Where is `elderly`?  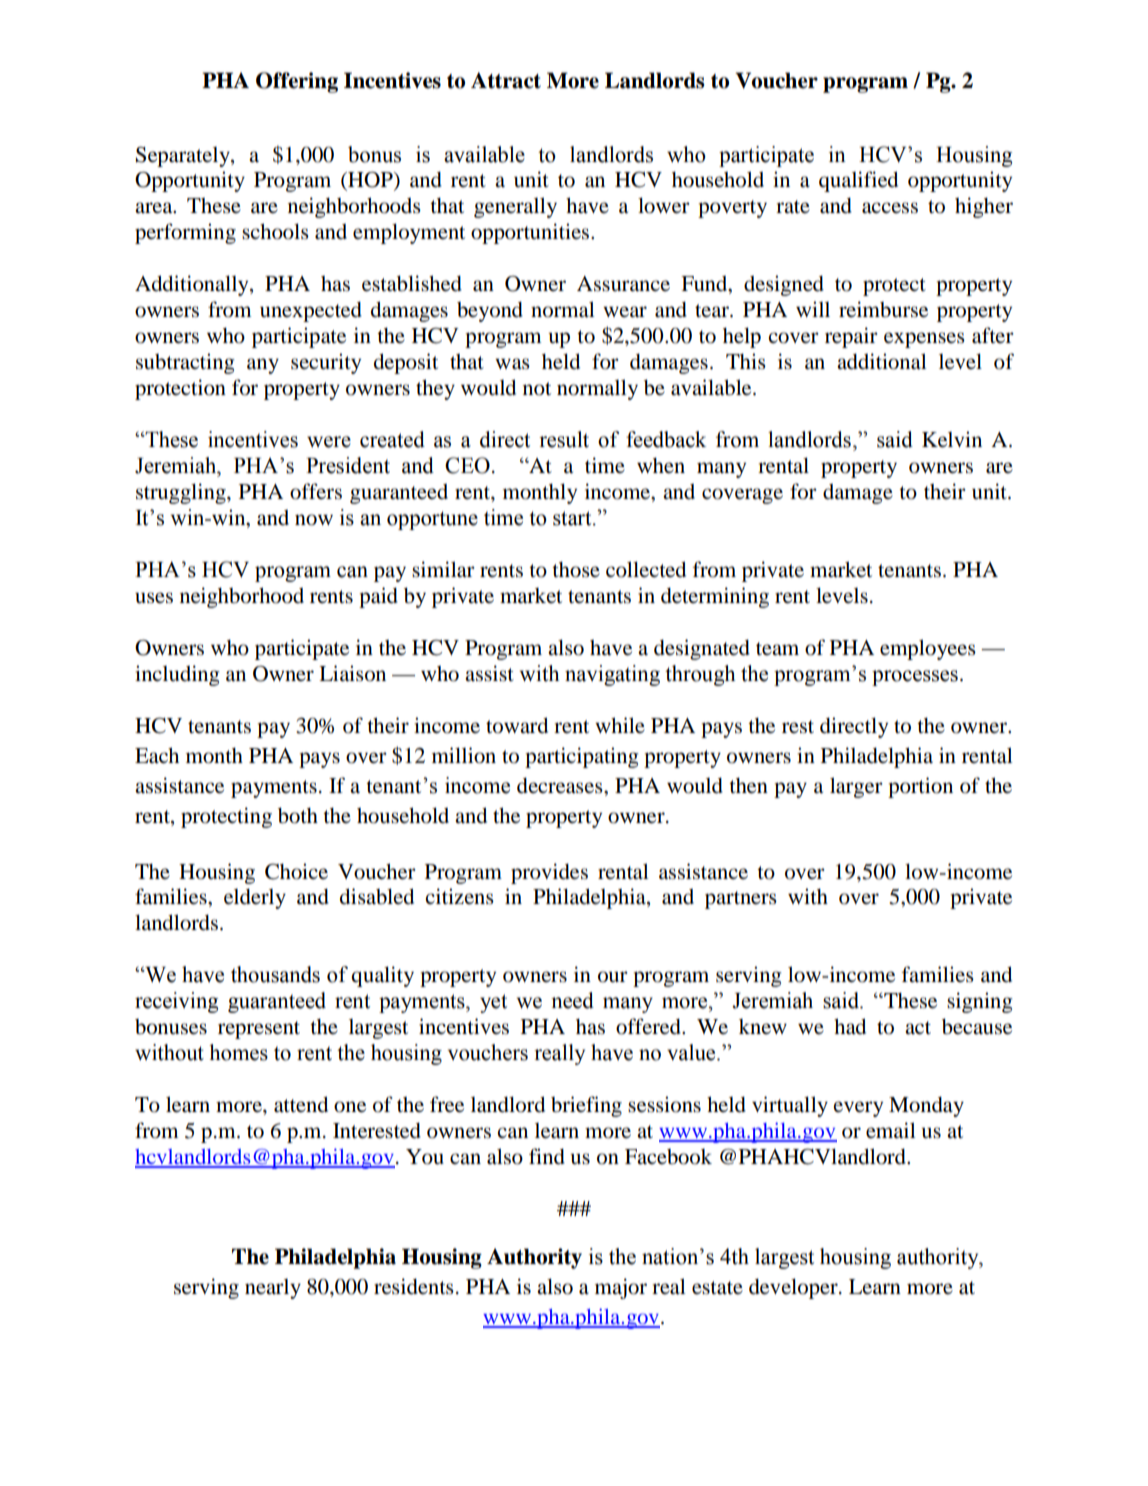 elderly is located at coordinates (255, 898).
